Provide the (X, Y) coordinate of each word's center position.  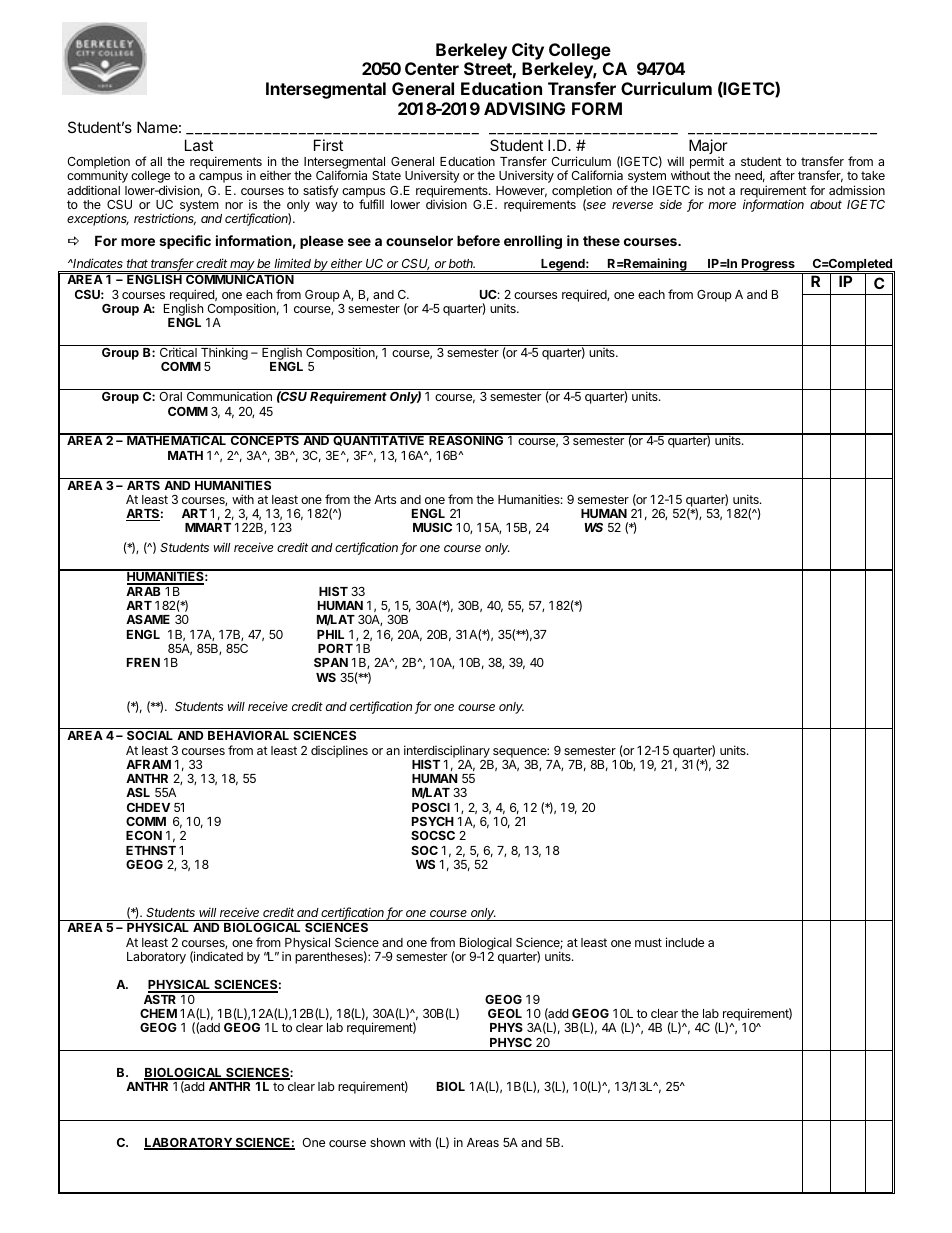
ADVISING (524, 108)
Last (199, 145)
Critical (178, 352)
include (685, 942)
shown (387, 1142)
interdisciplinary (447, 751)
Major (708, 146)
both (462, 263)
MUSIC (432, 527)
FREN (143, 662)
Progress (768, 265)
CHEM (158, 1013)
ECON (144, 835)
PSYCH (433, 821)
